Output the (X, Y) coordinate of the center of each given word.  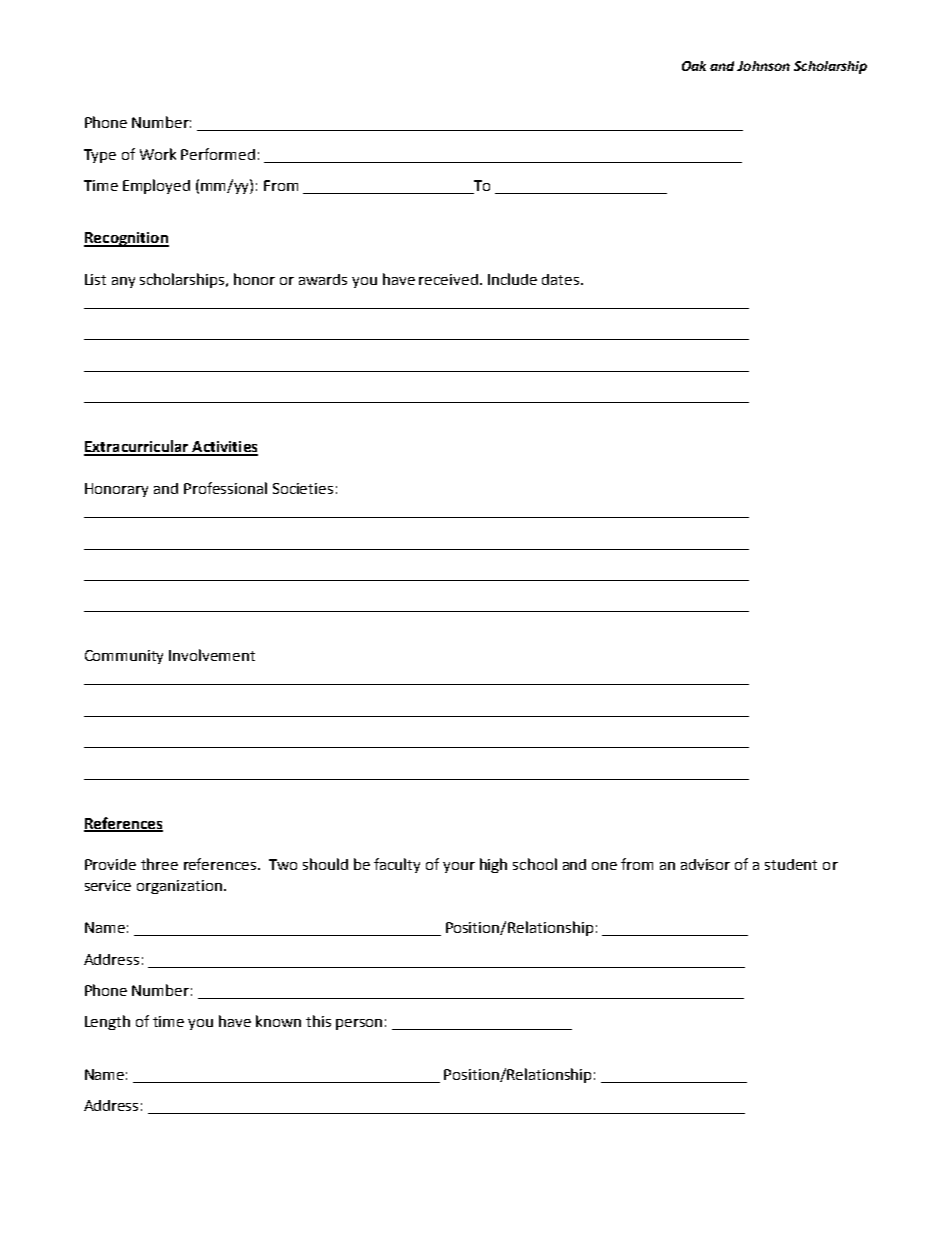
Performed (218, 154)
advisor (705, 864)
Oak (694, 66)
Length (107, 1022)
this (318, 1021)
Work (158, 154)
